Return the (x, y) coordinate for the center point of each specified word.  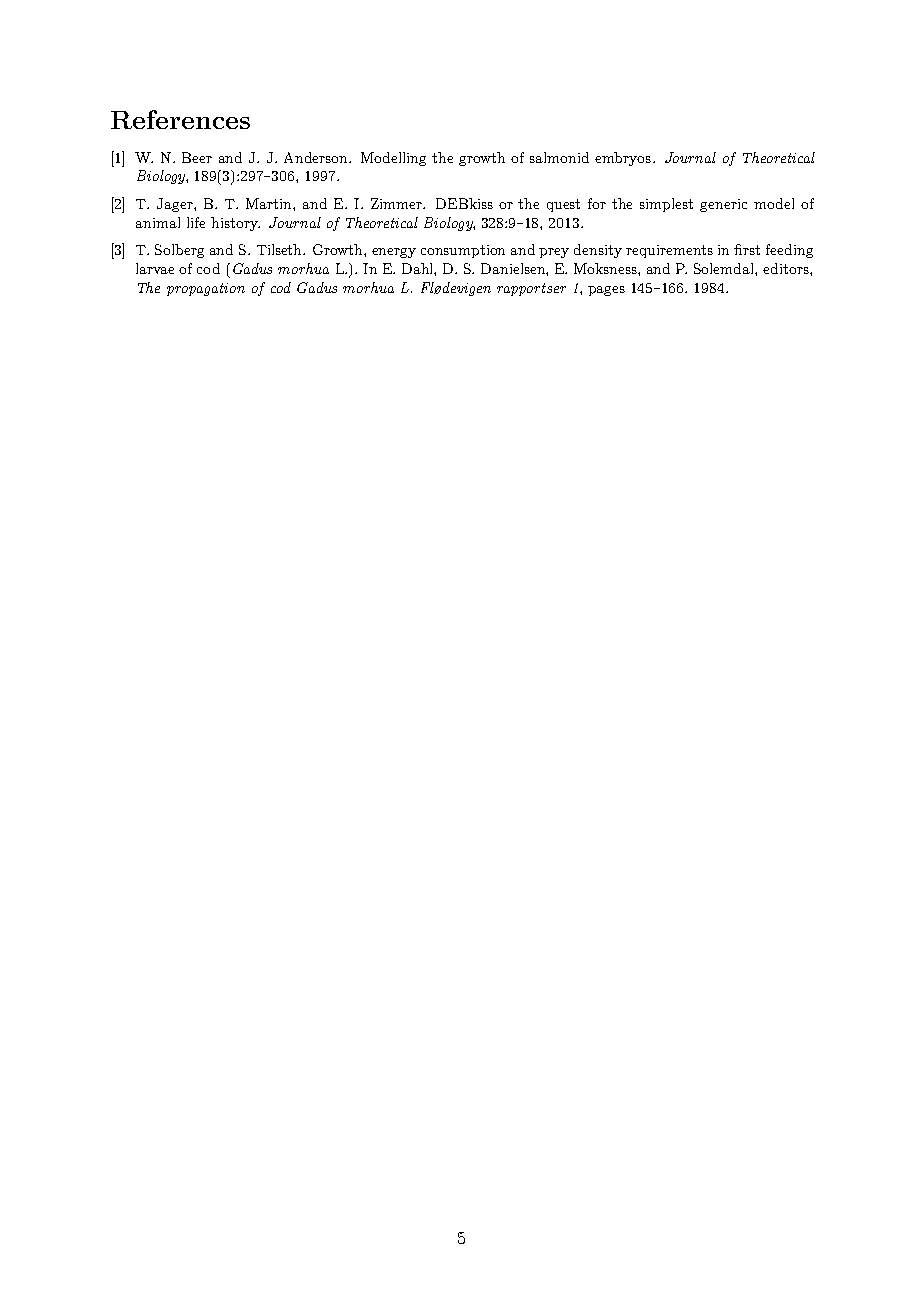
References (180, 119)
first (747, 249)
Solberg (179, 251)
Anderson (317, 157)
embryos (623, 159)
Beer (197, 157)
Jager (176, 205)
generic (723, 205)
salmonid (559, 157)
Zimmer (398, 203)
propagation (206, 289)
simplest (666, 205)
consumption (463, 251)
